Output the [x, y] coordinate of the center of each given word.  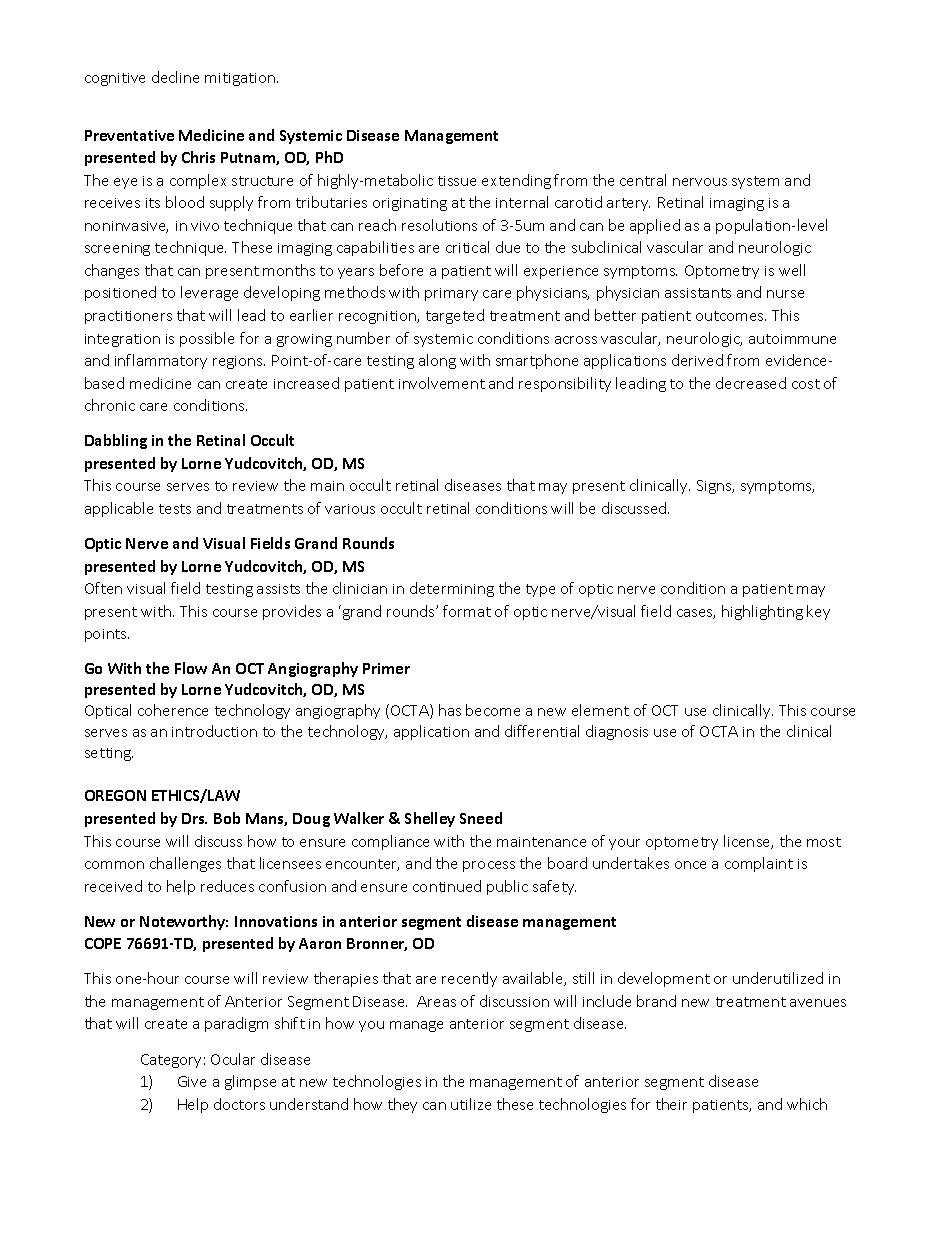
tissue [457, 181]
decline [175, 77]
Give [192, 1081]
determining [452, 589]
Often [103, 588]
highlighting [762, 612]
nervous [700, 182]
